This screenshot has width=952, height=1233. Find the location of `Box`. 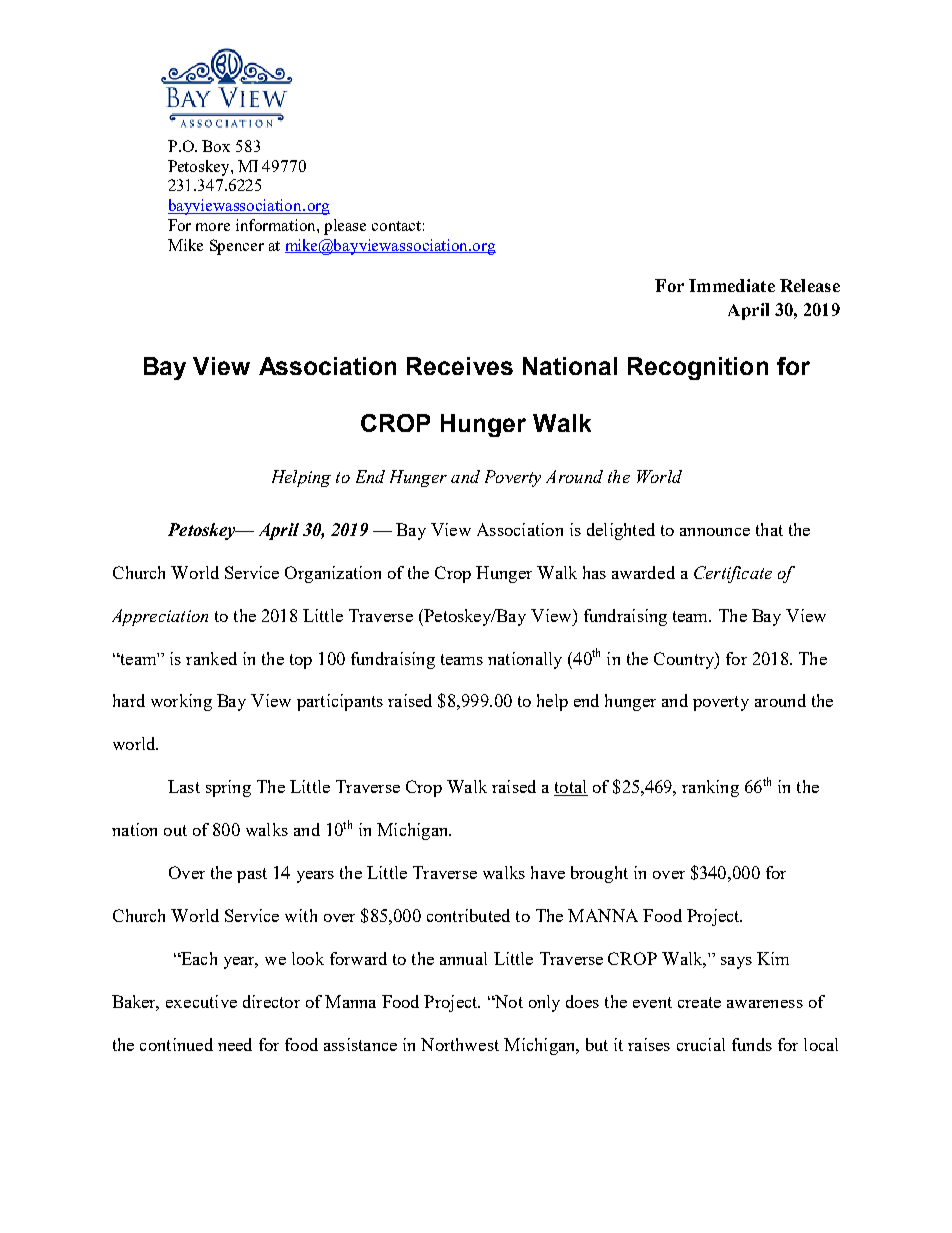

Box is located at coordinates (216, 146).
